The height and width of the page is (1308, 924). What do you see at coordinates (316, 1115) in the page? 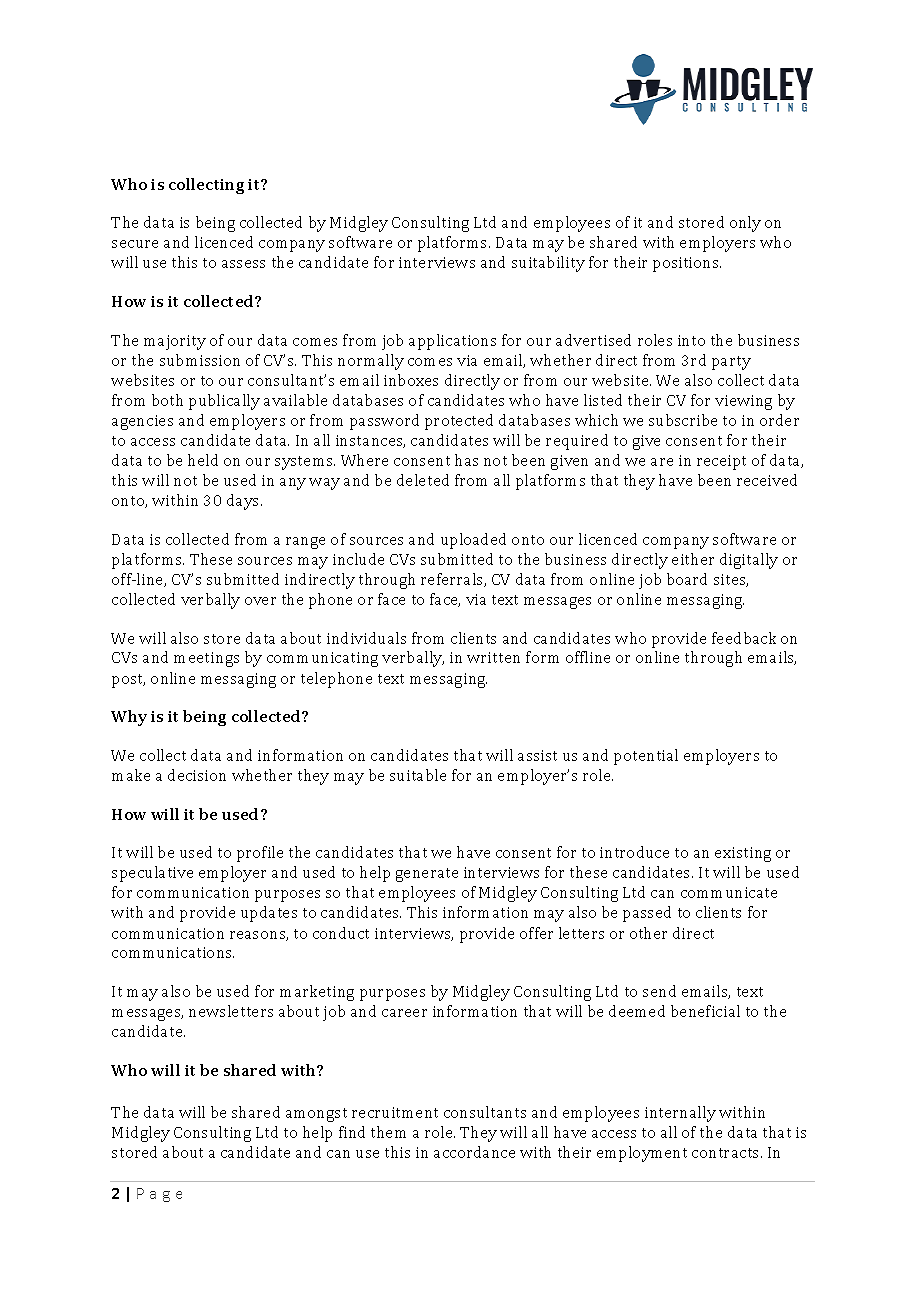
I see `amongst` at bounding box center [316, 1115].
